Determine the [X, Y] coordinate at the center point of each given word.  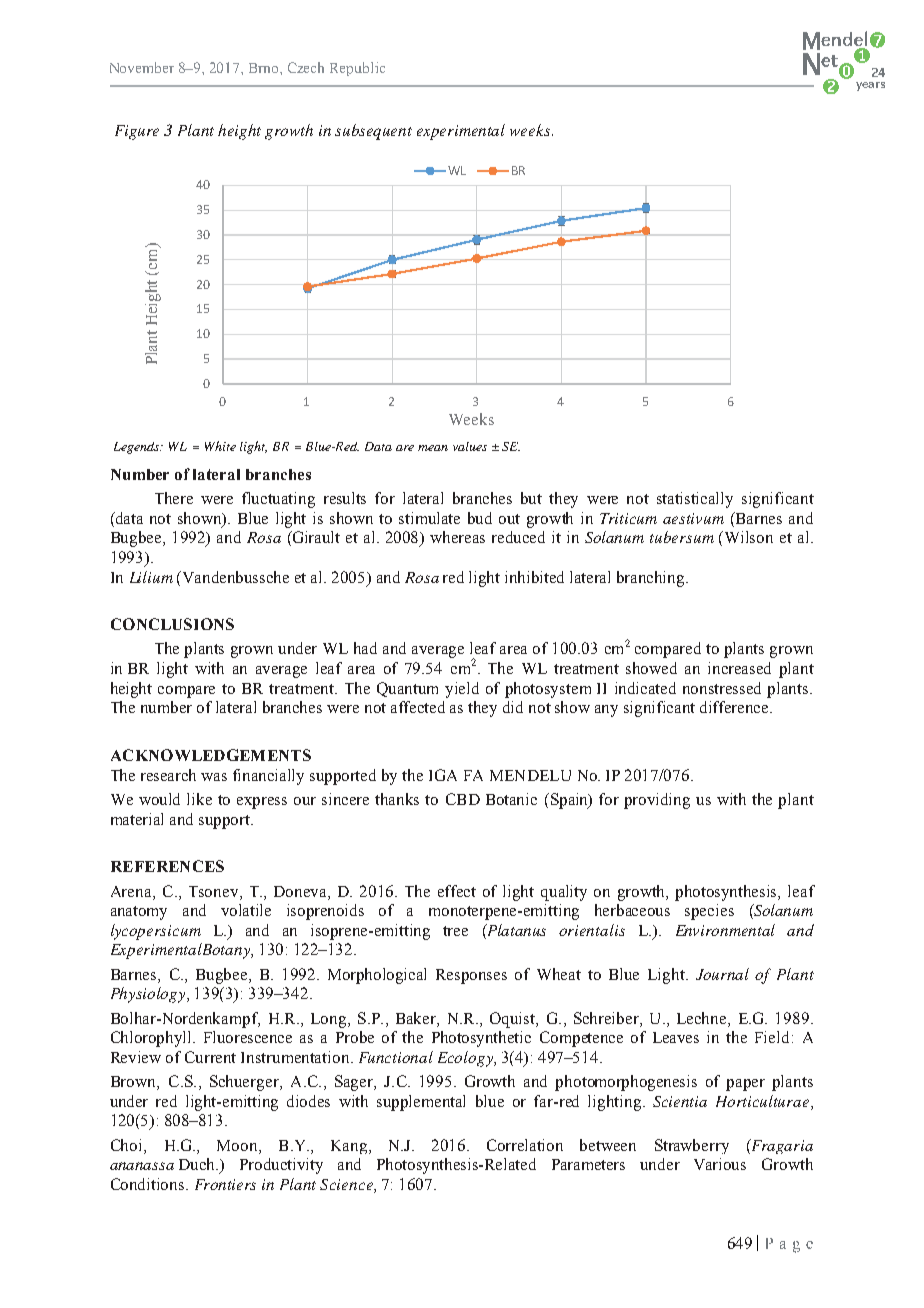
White [220, 446]
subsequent [373, 132]
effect [457, 891]
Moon [238, 1145]
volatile [246, 910]
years [870, 86]
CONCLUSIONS [172, 624]
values [470, 446]
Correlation [525, 1145]
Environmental [725, 930]
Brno [265, 68]
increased [739, 668]
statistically [695, 500]
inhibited [534, 577]
